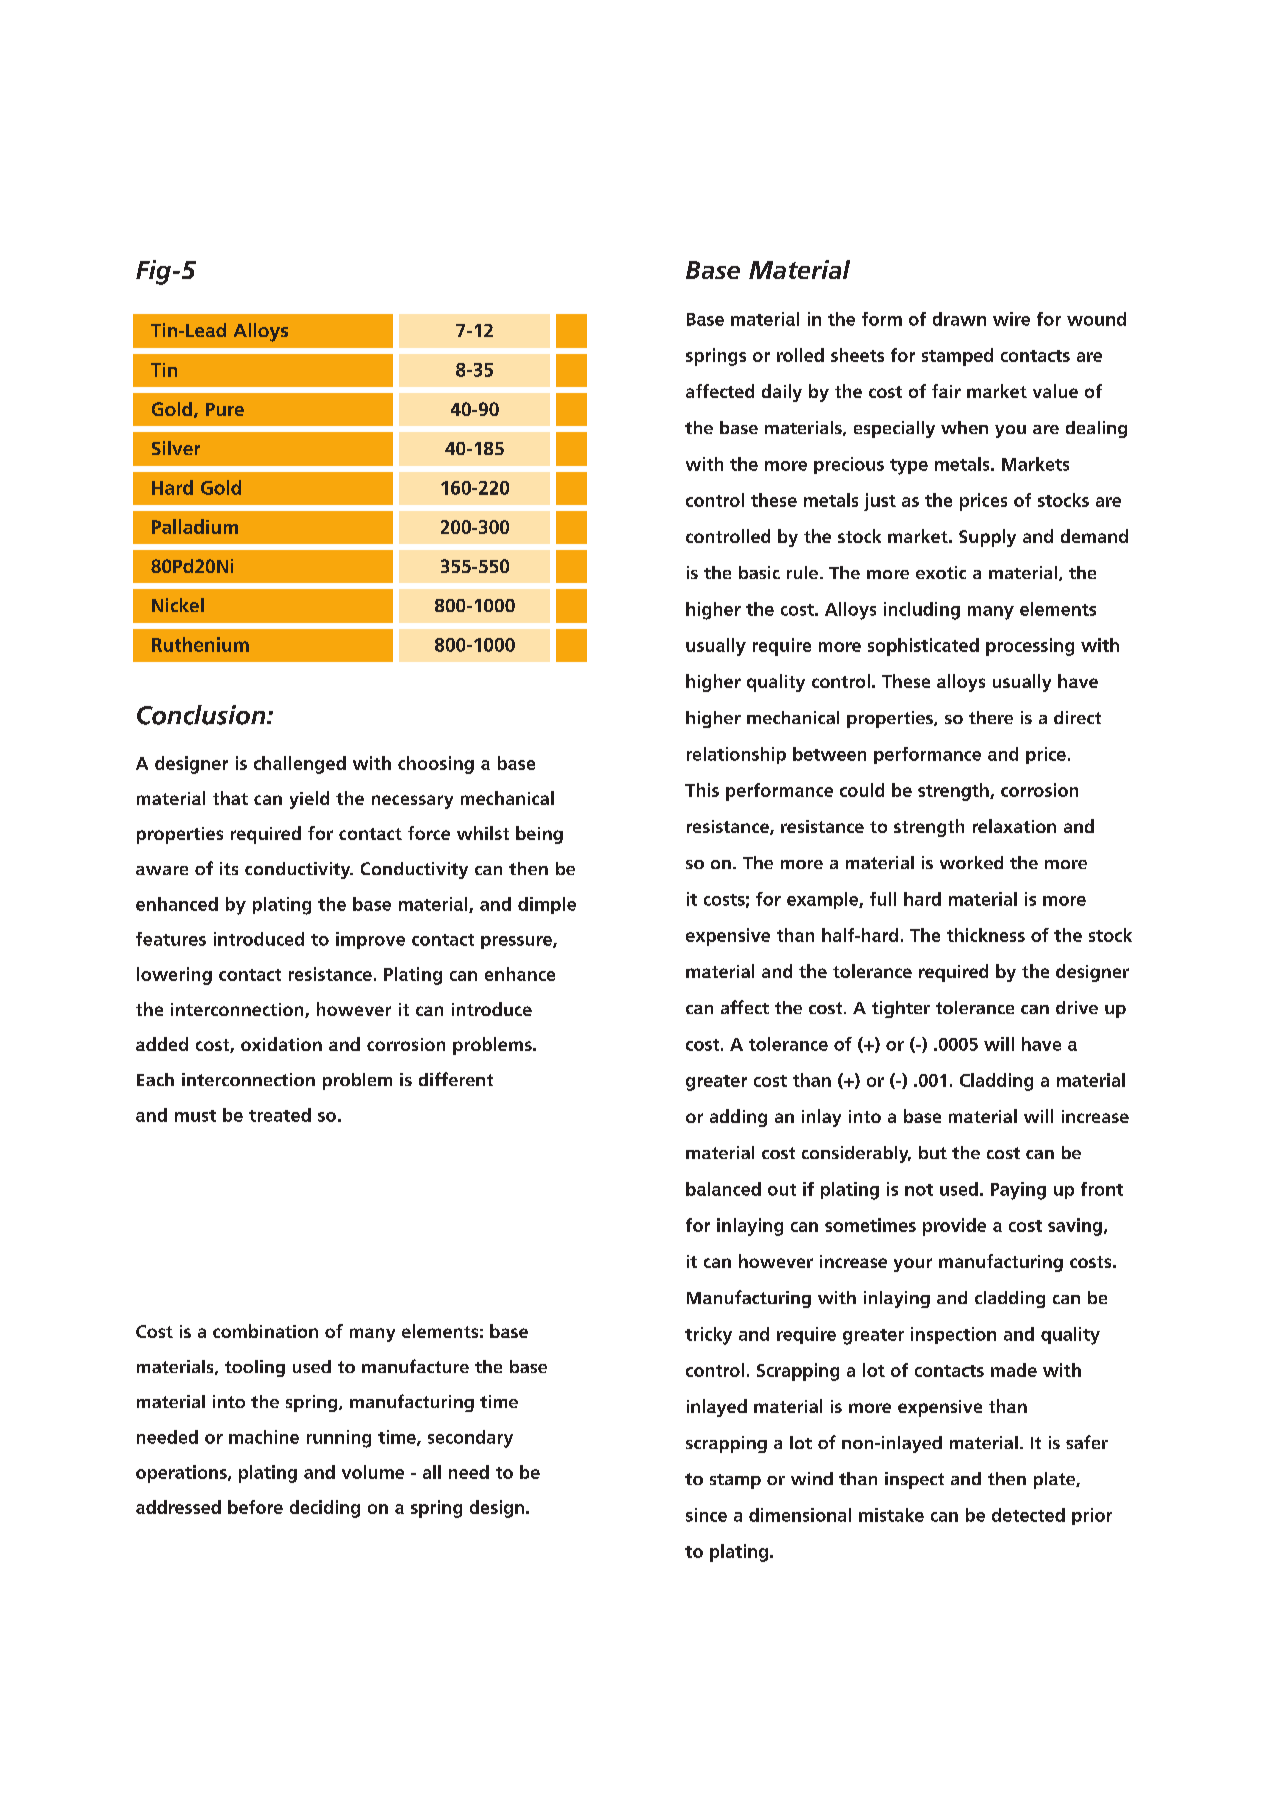  Describe the element at coordinates (986, 935) in the document. I see `thickness` at that location.
